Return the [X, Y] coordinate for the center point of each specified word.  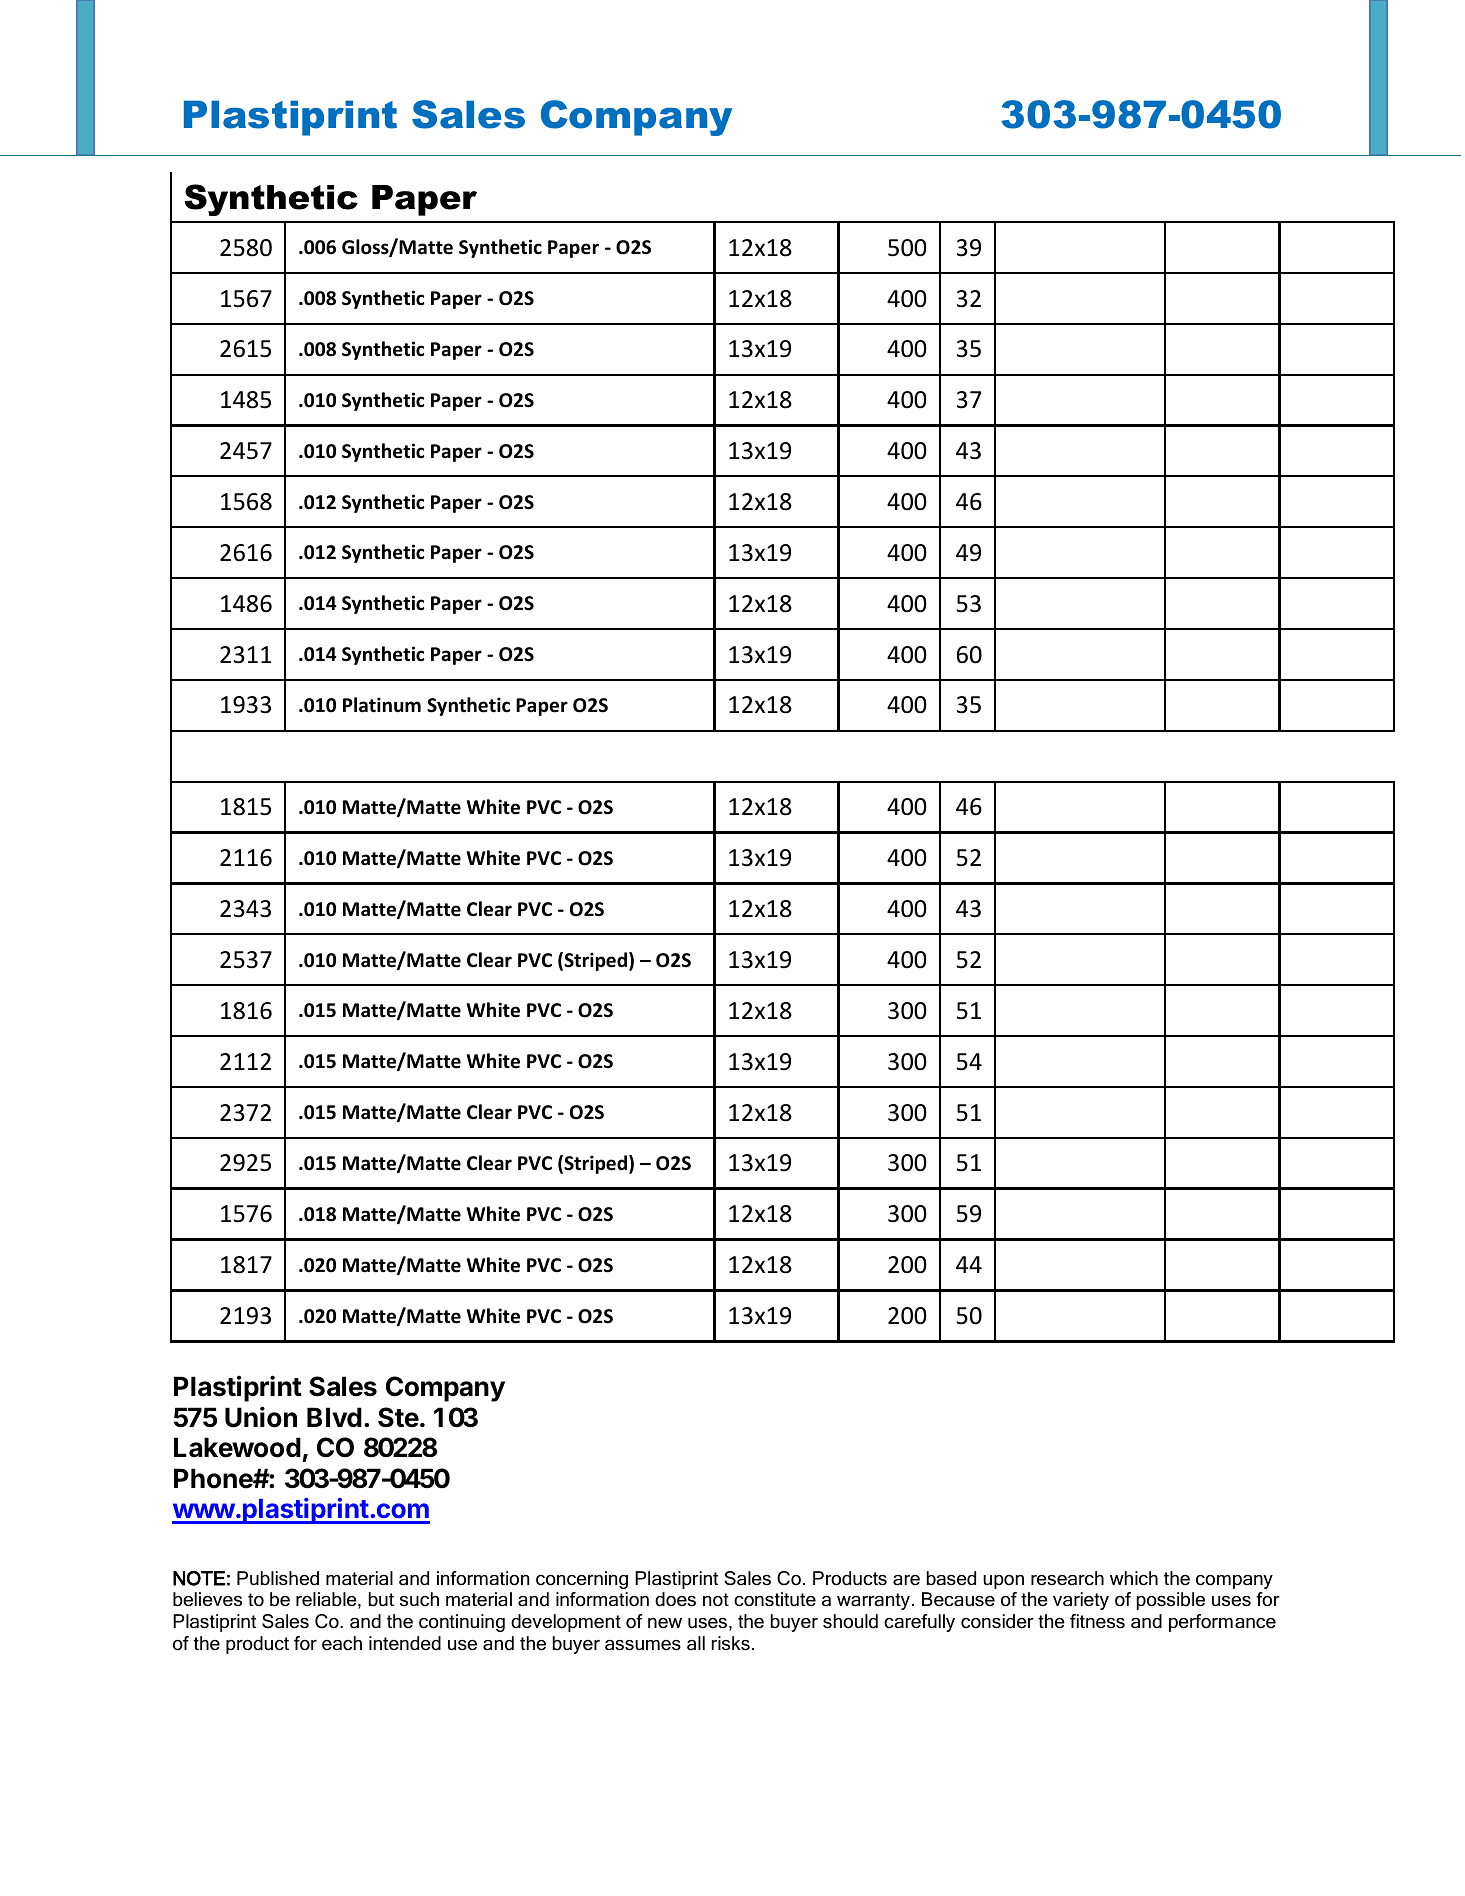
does [675, 1599]
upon [1003, 1582]
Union [261, 1417]
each [342, 1643]
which [1134, 1578]
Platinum [382, 705]
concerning [582, 1580]
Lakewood [237, 1447]
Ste [398, 1417]
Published [278, 1578]
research [1067, 1578]
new [665, 1623]
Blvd [334, 1417]
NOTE [199, 1578]
